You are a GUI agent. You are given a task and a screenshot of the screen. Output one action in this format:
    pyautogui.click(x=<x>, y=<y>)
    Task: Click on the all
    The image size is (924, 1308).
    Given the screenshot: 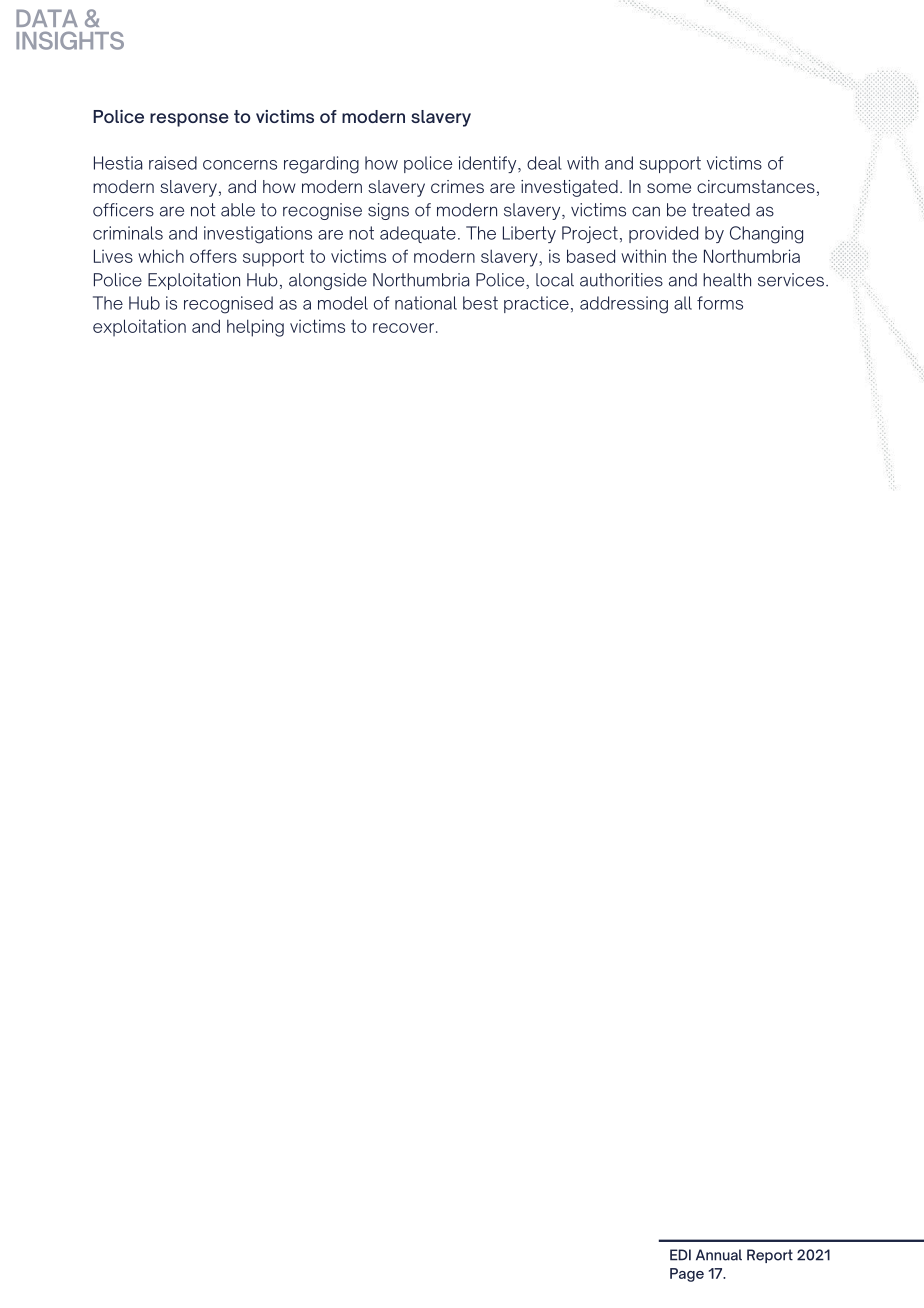 What is the action you would take?
    pyautogui.click(x=683, y=303)
